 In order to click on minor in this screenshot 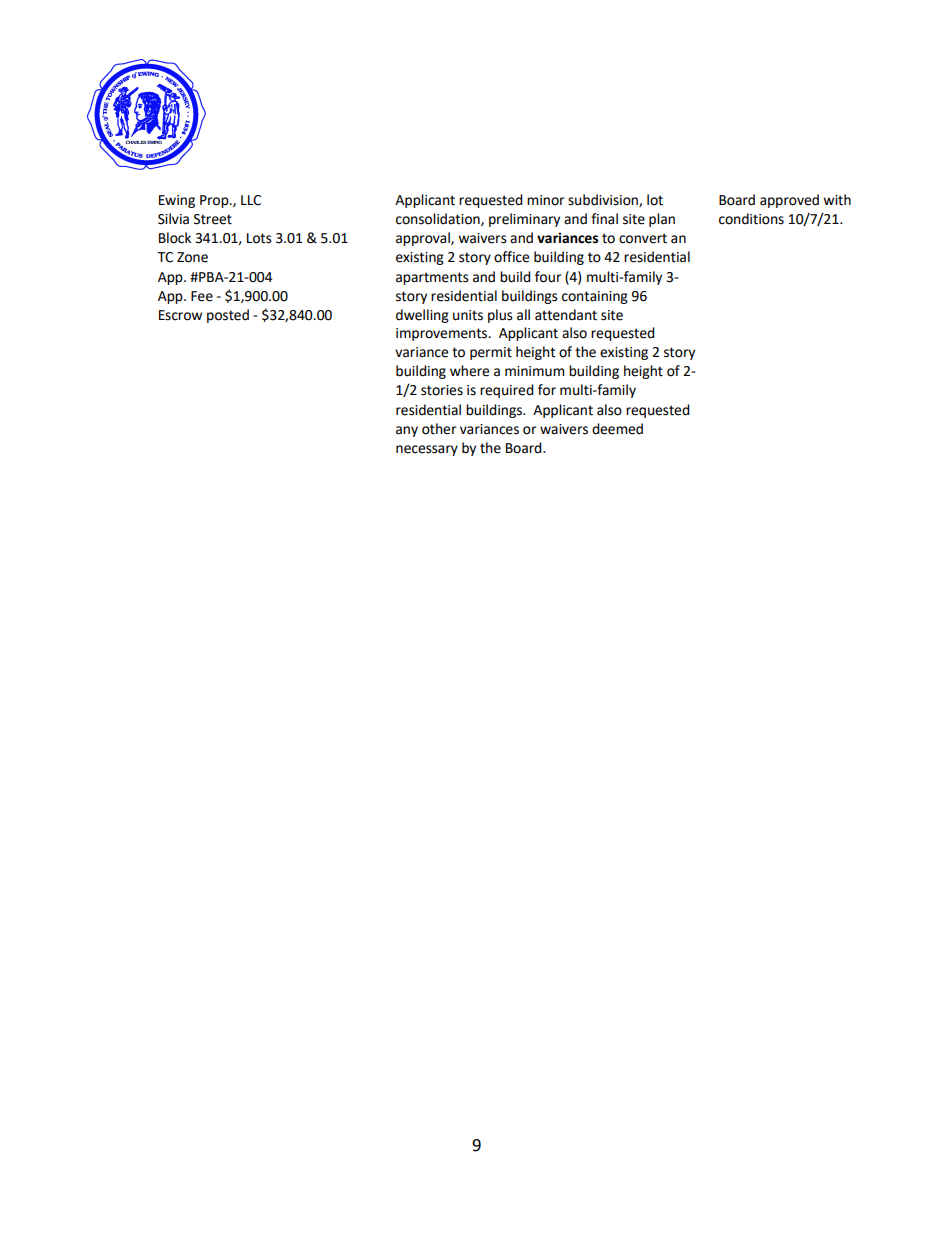, I will do `click(545, 200)`.
